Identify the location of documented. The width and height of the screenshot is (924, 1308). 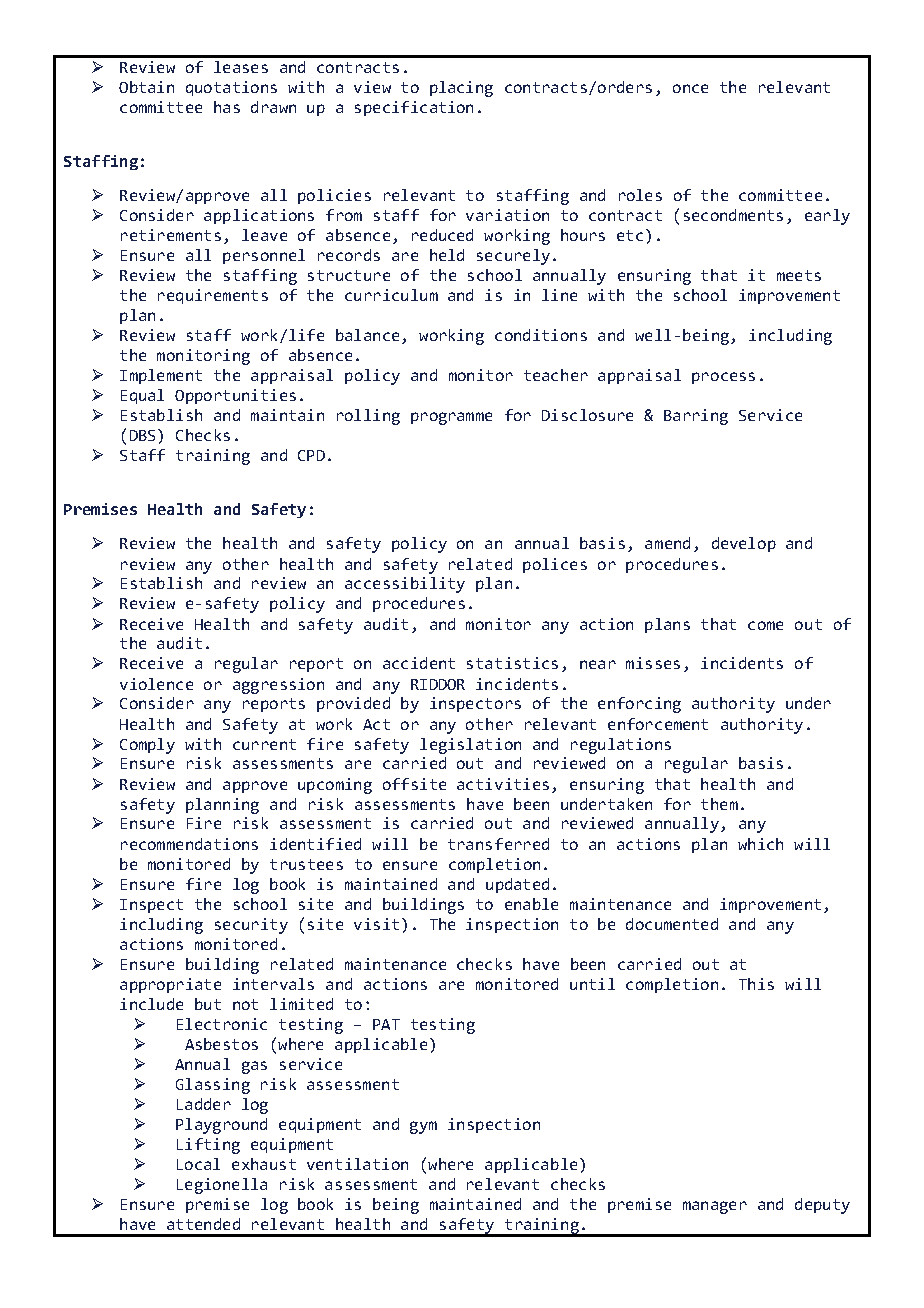
(672, 924).
